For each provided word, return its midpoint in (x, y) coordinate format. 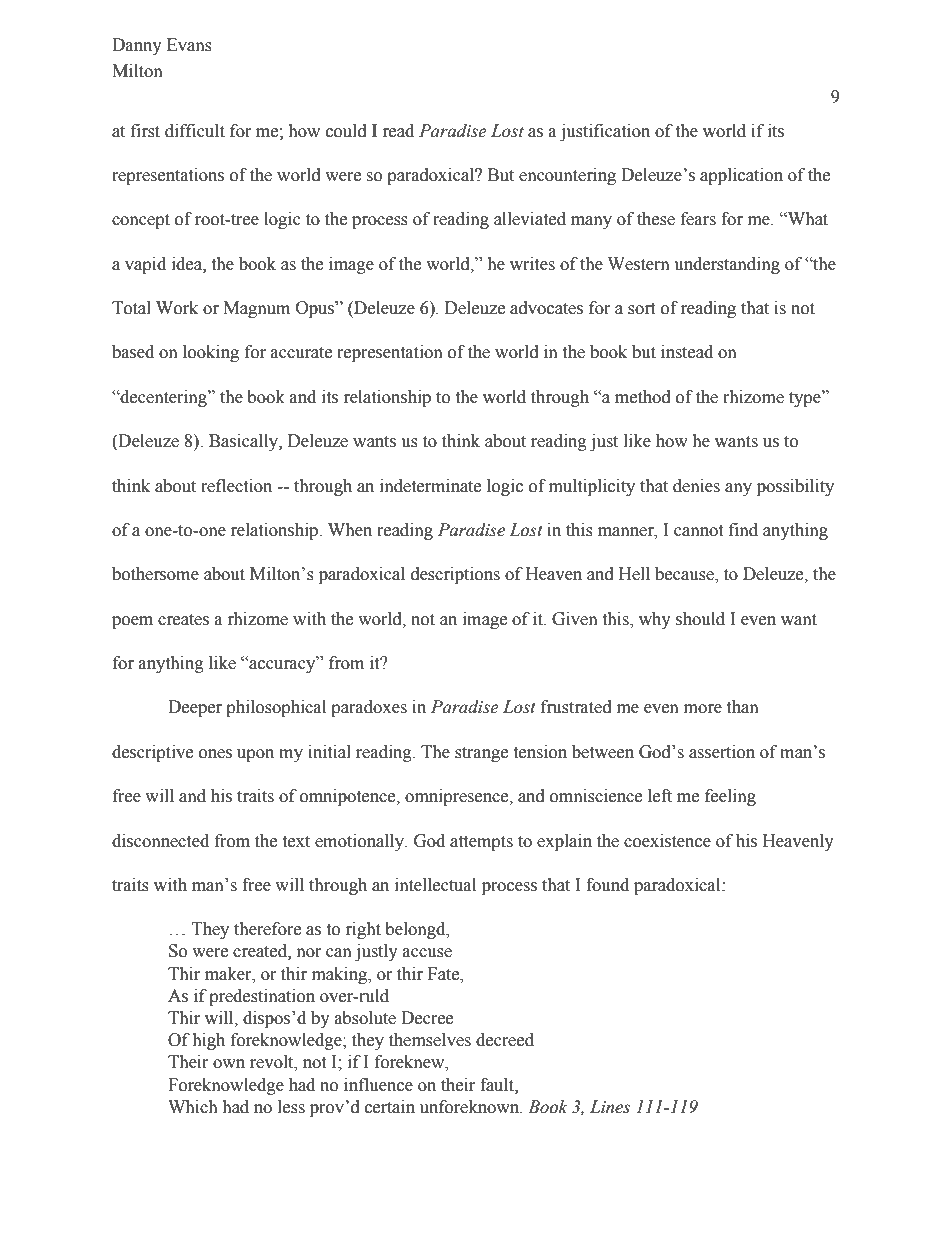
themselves (430, 1040)
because (685, 575)
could (346, 131)
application (741, 176)
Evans (189, 45)
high (208, 1041)
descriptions (455, 575)
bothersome (155, 574)
